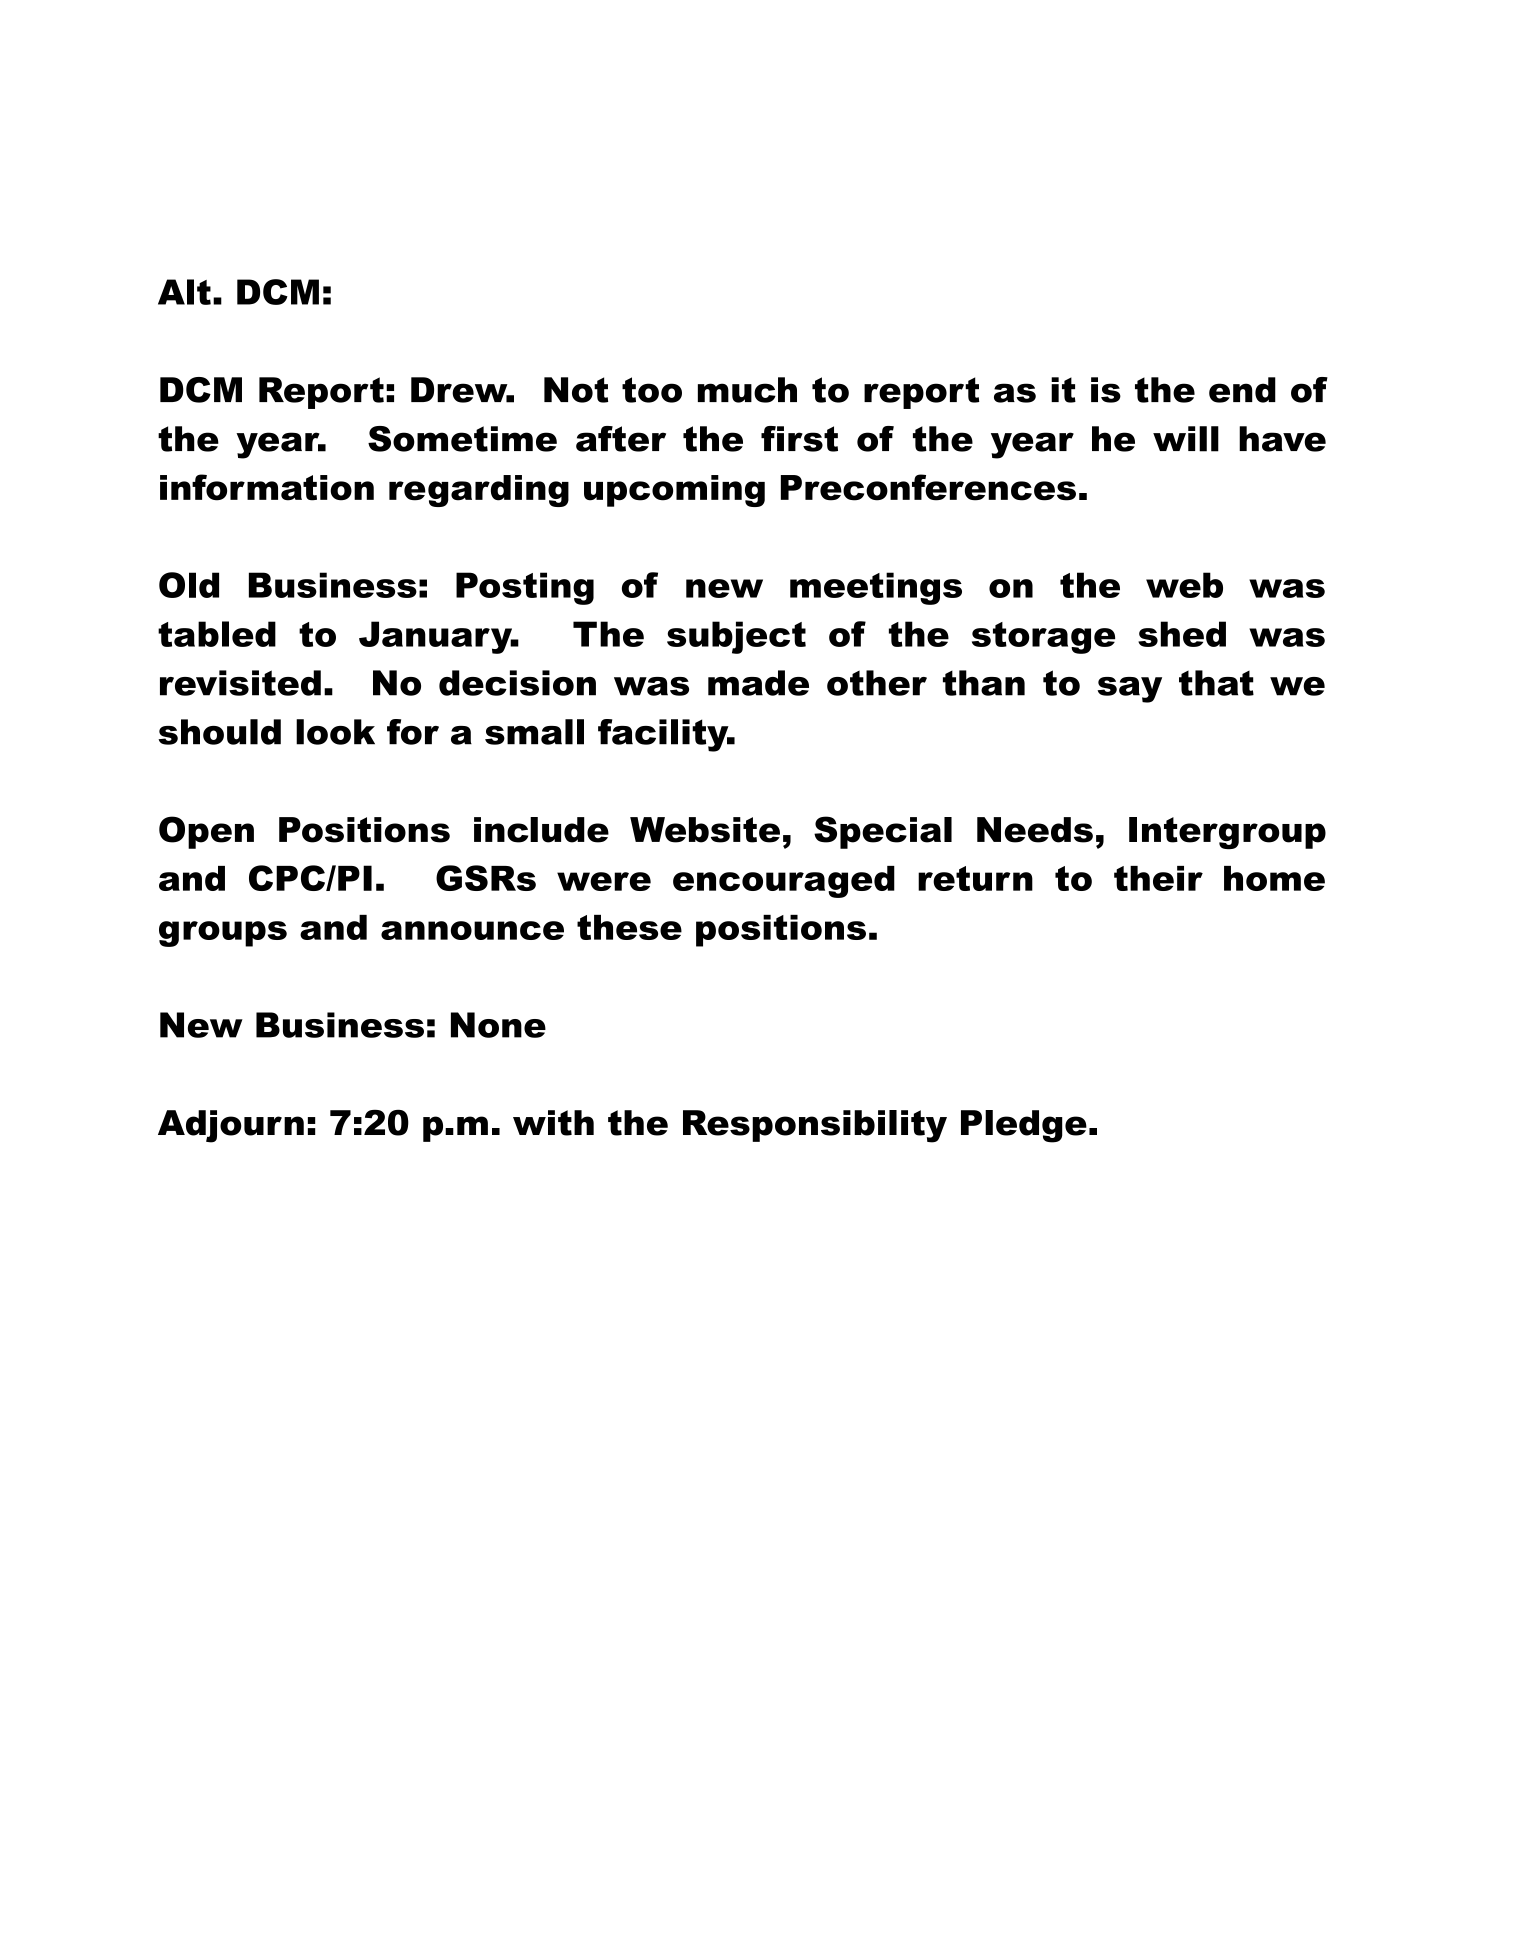  What do you see at coordinates (876, 588) in the page?
I see `meetings` at bounding box center [876, 588].
